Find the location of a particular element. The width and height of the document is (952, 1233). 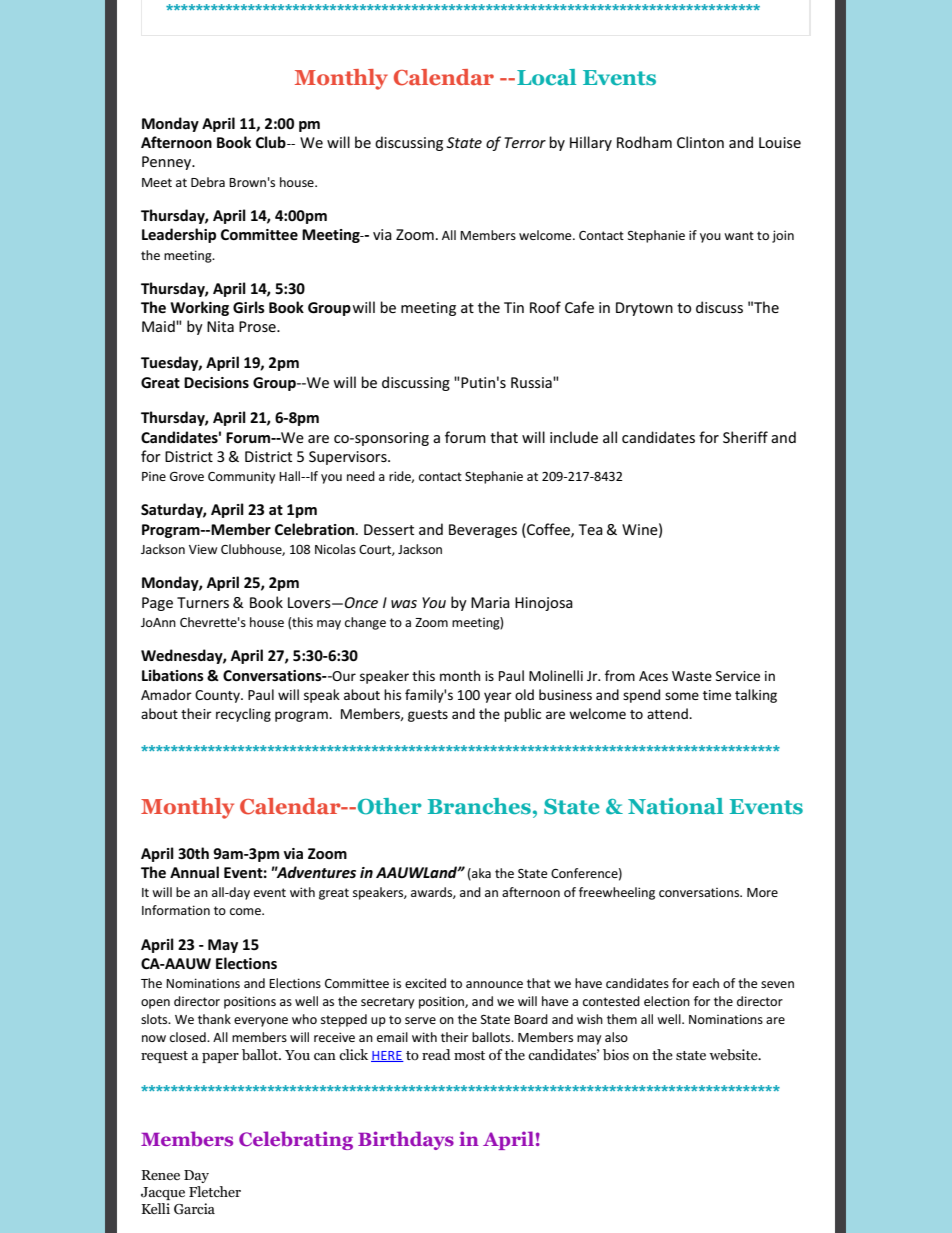

Russia is located at coordinates (532, 382).
